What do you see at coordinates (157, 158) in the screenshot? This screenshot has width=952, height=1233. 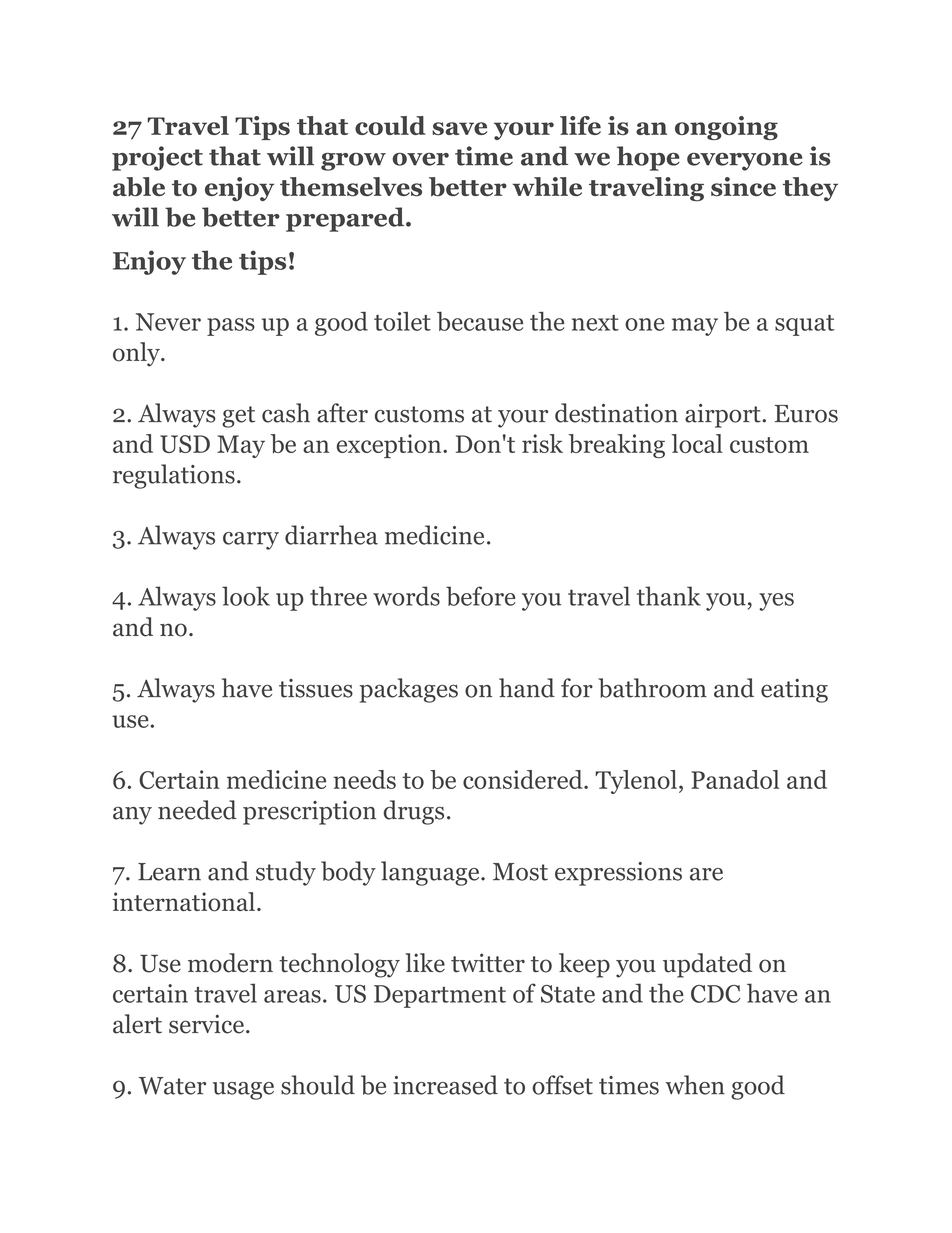 I see `project` at bounding box center [157, 158].
